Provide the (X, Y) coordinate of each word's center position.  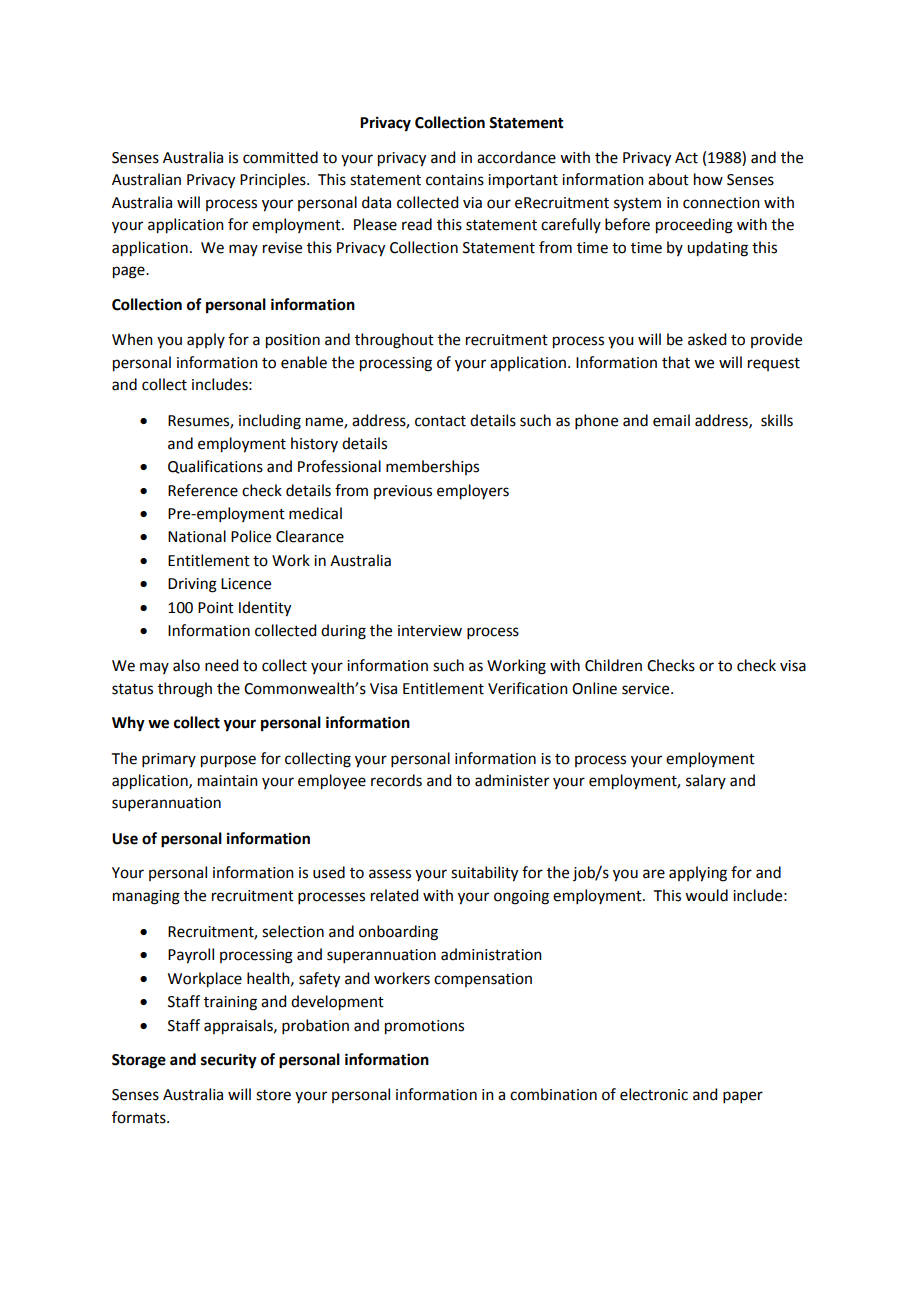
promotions (424, 1027)
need (221, 665)
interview (430, 631)
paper (743, 1097)
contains (455, 180)
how (708, 179)
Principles (274, 180)
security (229, 1061)
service (647, 689)
